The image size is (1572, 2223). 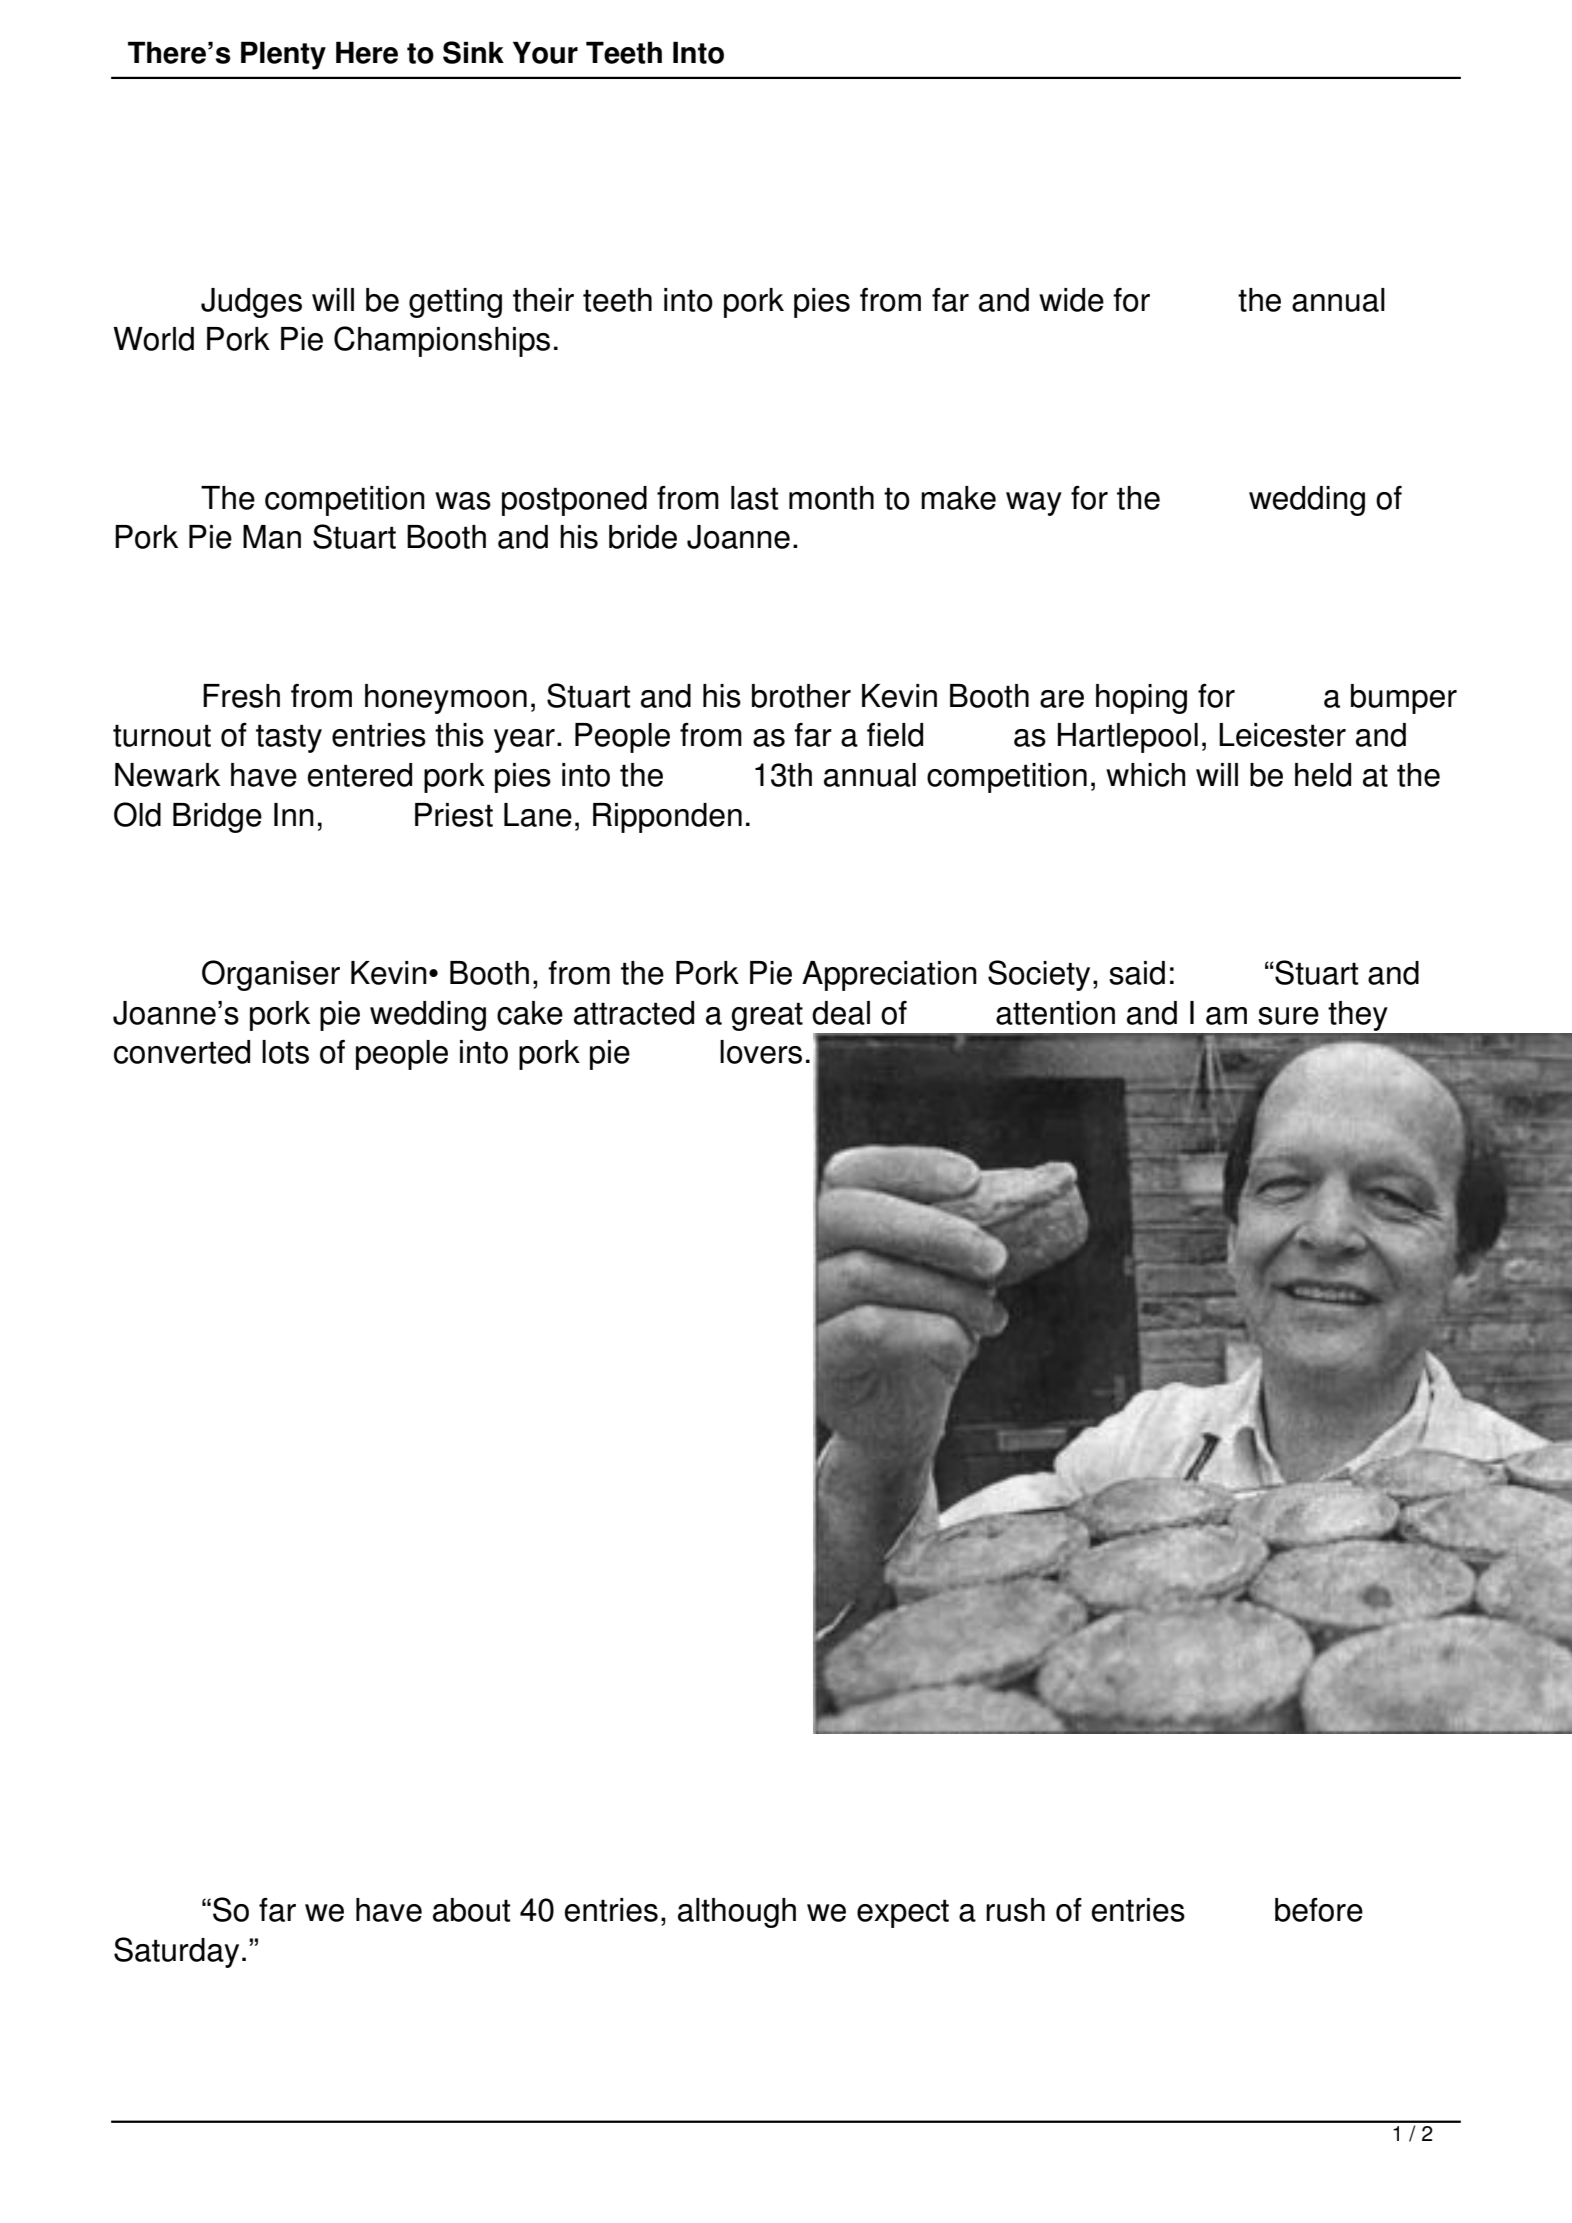 I want to click on said, so click(x=1137, y=973).
